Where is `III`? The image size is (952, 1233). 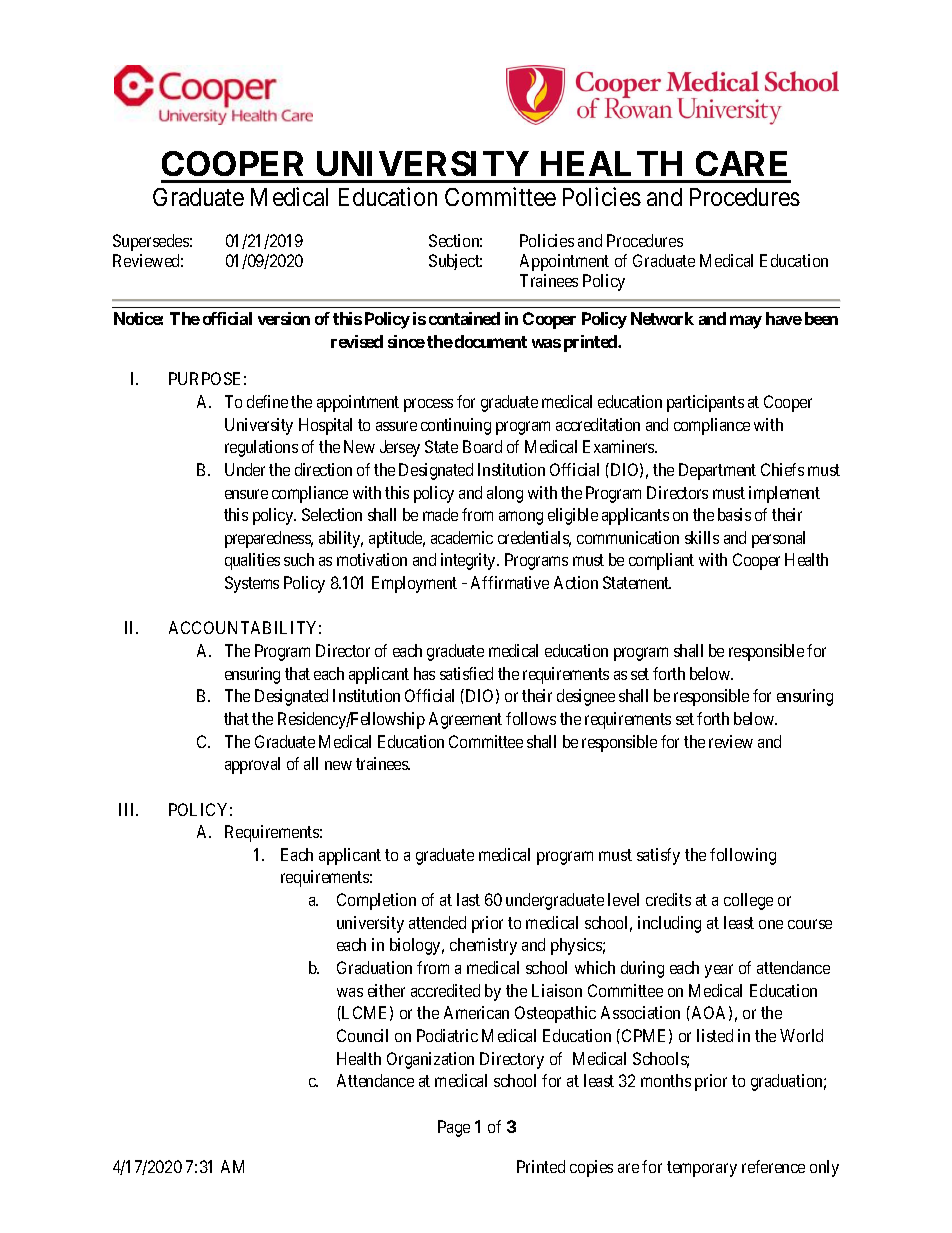 III is located at coordinates (128, 809).
